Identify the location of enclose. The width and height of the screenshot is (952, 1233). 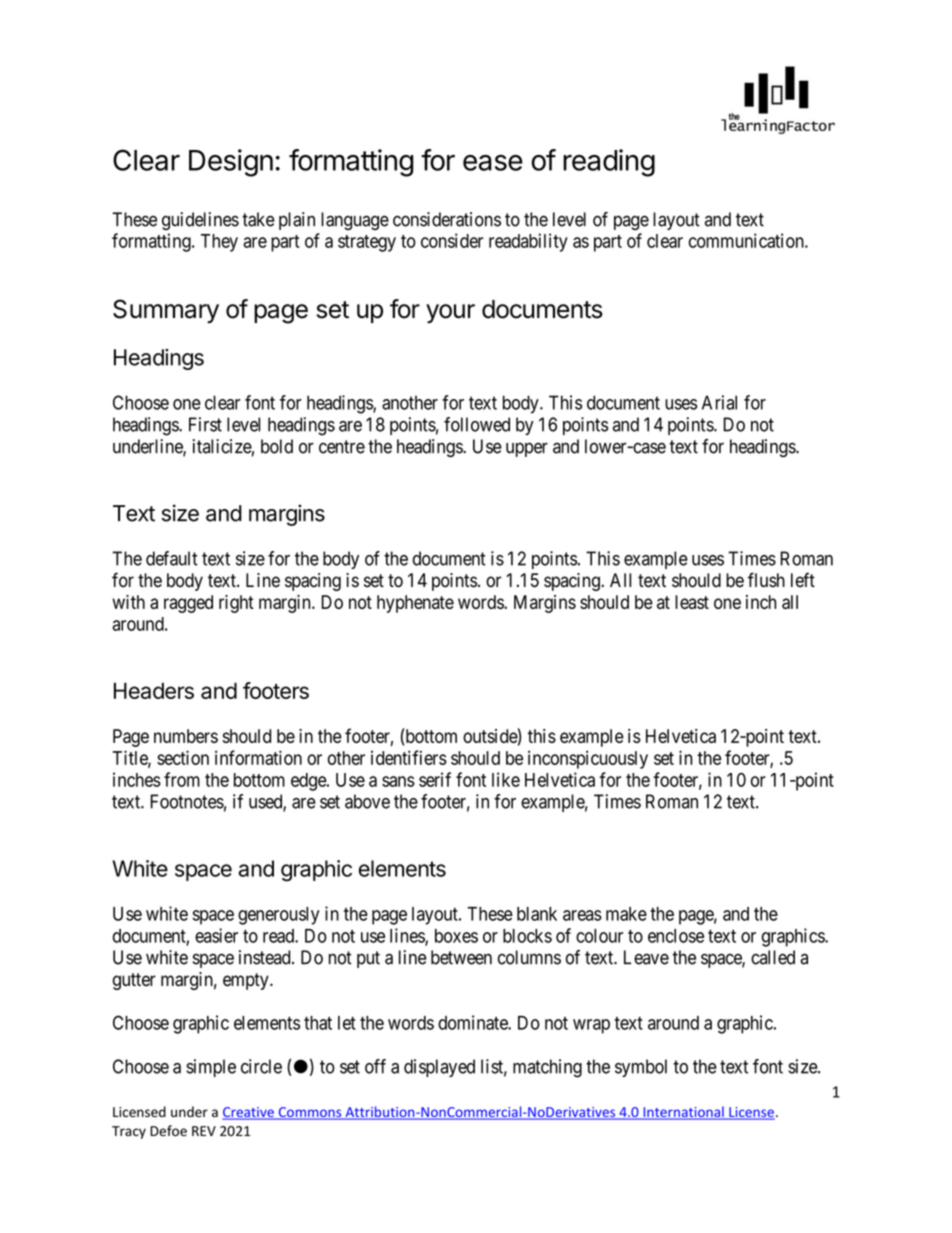
(676, 936).
